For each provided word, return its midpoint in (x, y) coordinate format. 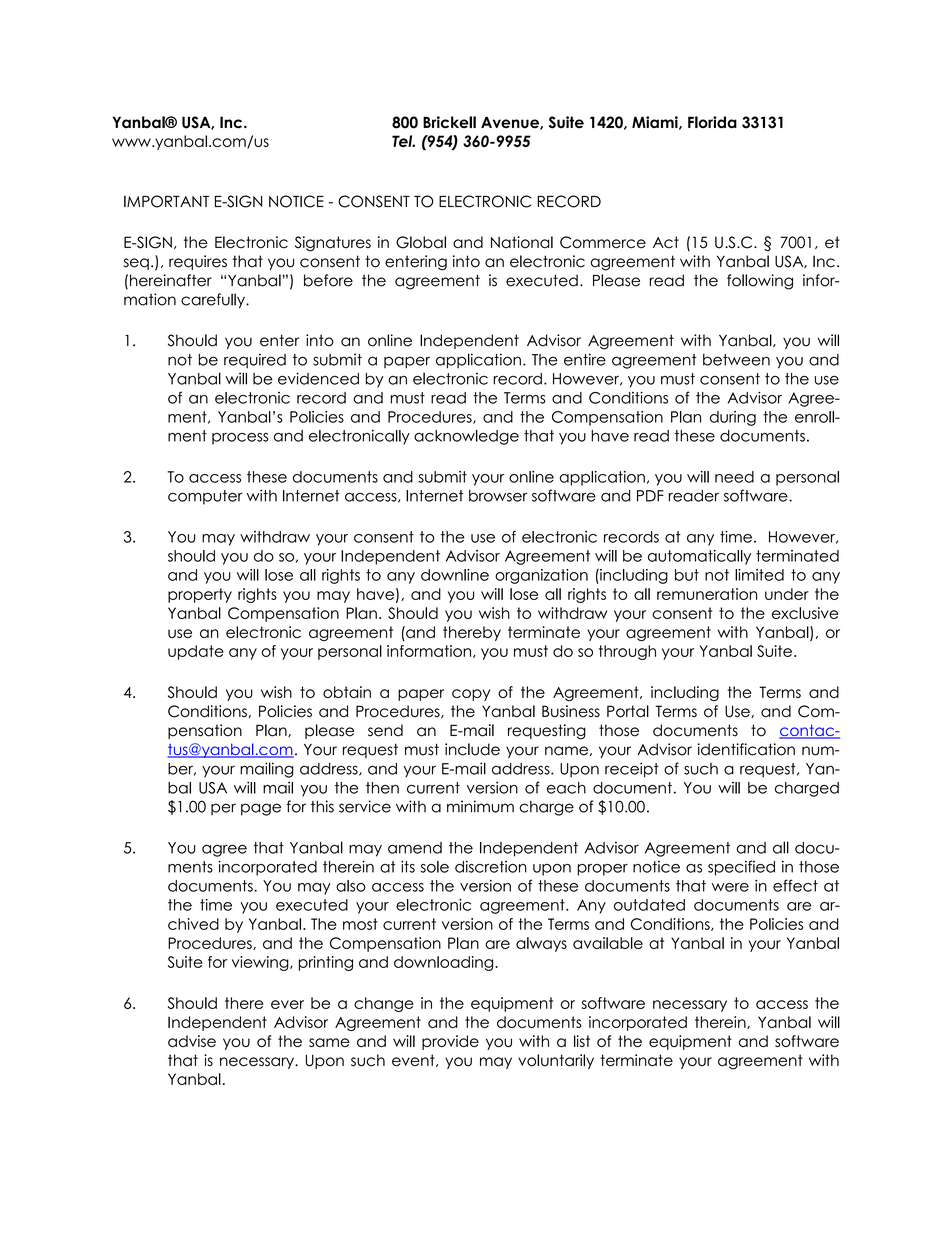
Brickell (449, 122)
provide (450, 1042)
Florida (712, 122)
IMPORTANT (166, 201)
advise (192, 1041)
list (582, 1041)
